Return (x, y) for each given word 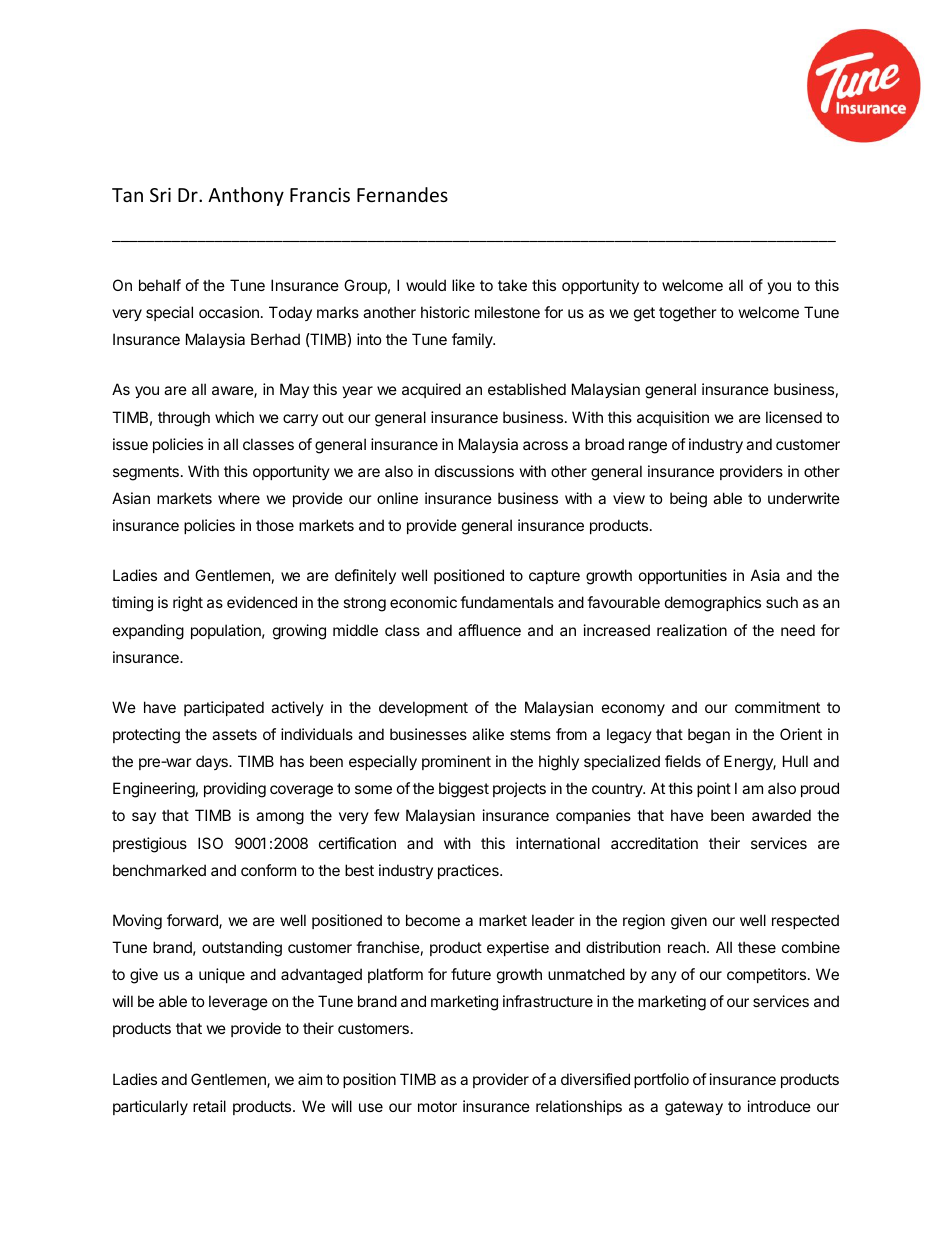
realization (692, 630)
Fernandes (402, 194)
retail (209, 1106)
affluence (489, 630)
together (688, 314)
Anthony (246, 196)
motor (437, 1106)
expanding (148, 632)
